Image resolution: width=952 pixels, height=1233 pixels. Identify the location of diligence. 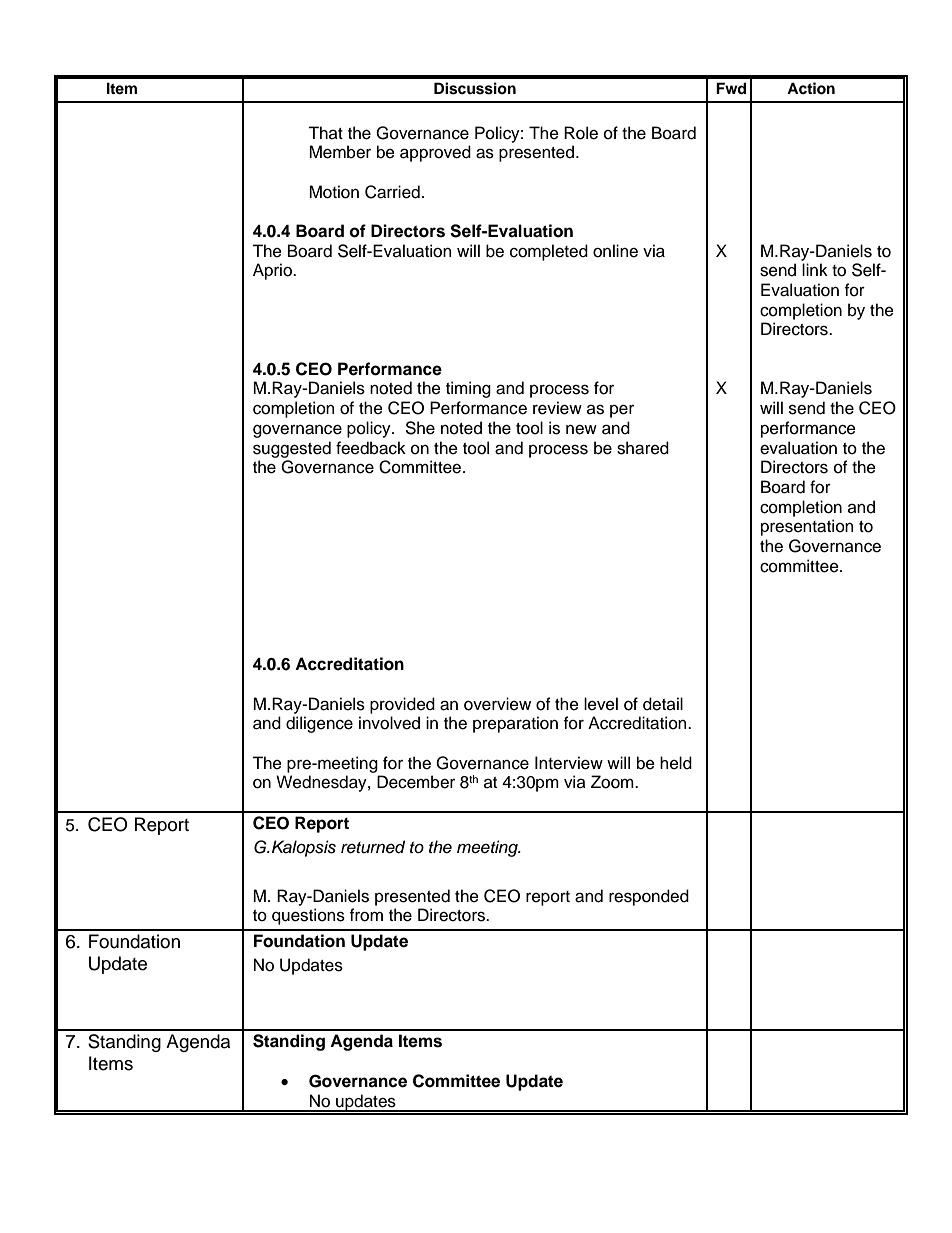
(319, 724).
